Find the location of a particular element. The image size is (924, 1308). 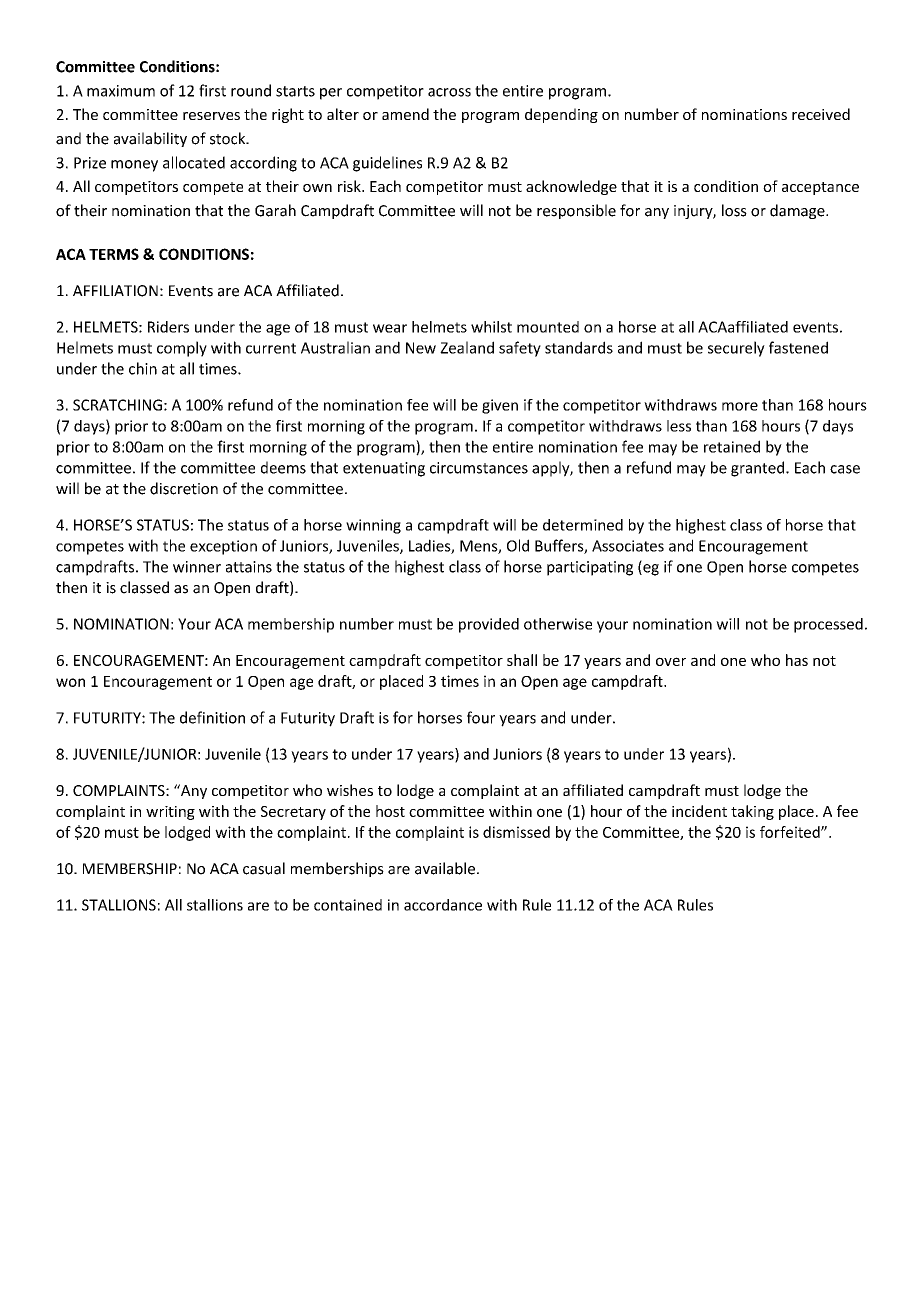

available is located at coordinates (445, 868).
